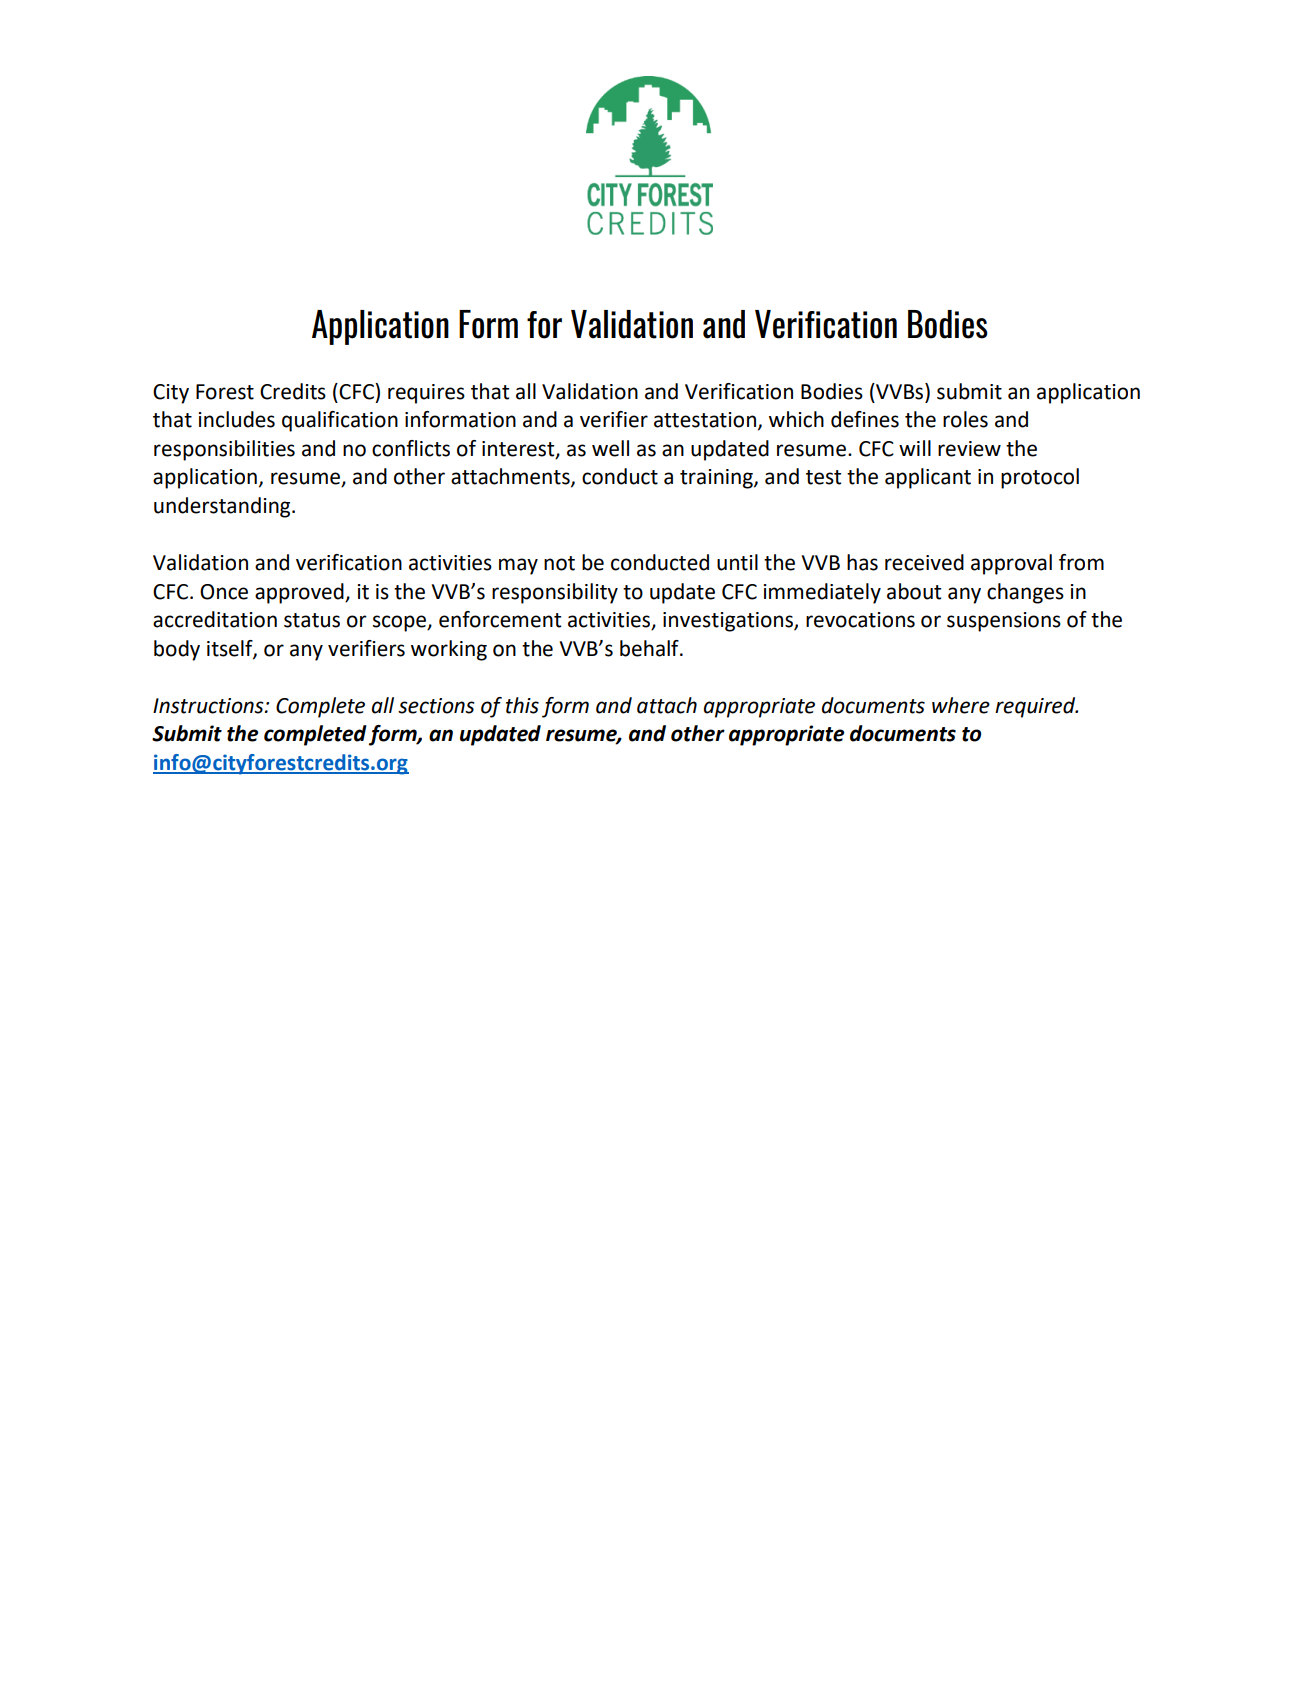 The width and height of the image is (1300, 1683). Describe the element at coordinates (209, 706) in the image. I see `Instructions` at that location.
